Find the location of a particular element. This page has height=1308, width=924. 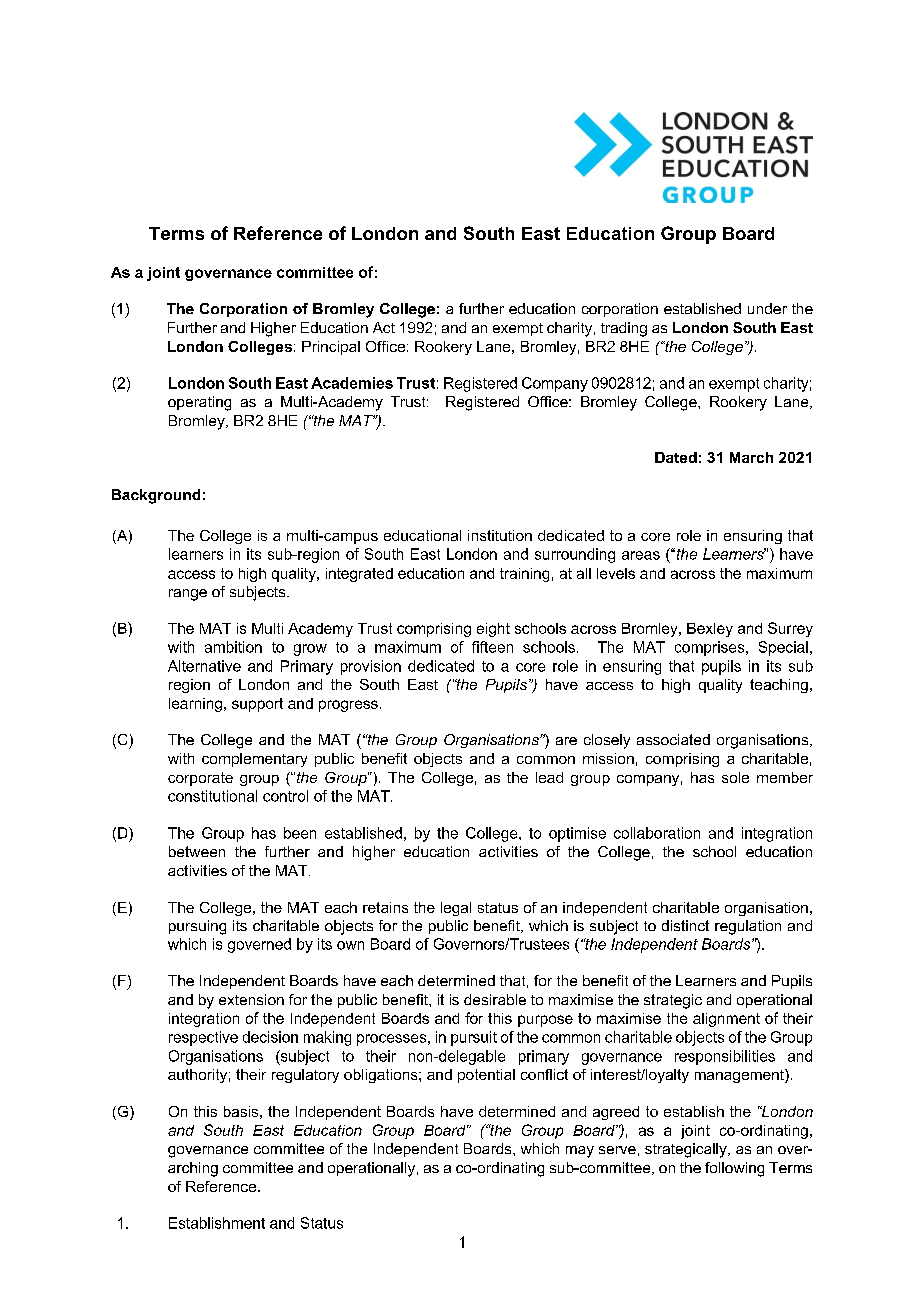

under is located at coordinates (767, 308).
